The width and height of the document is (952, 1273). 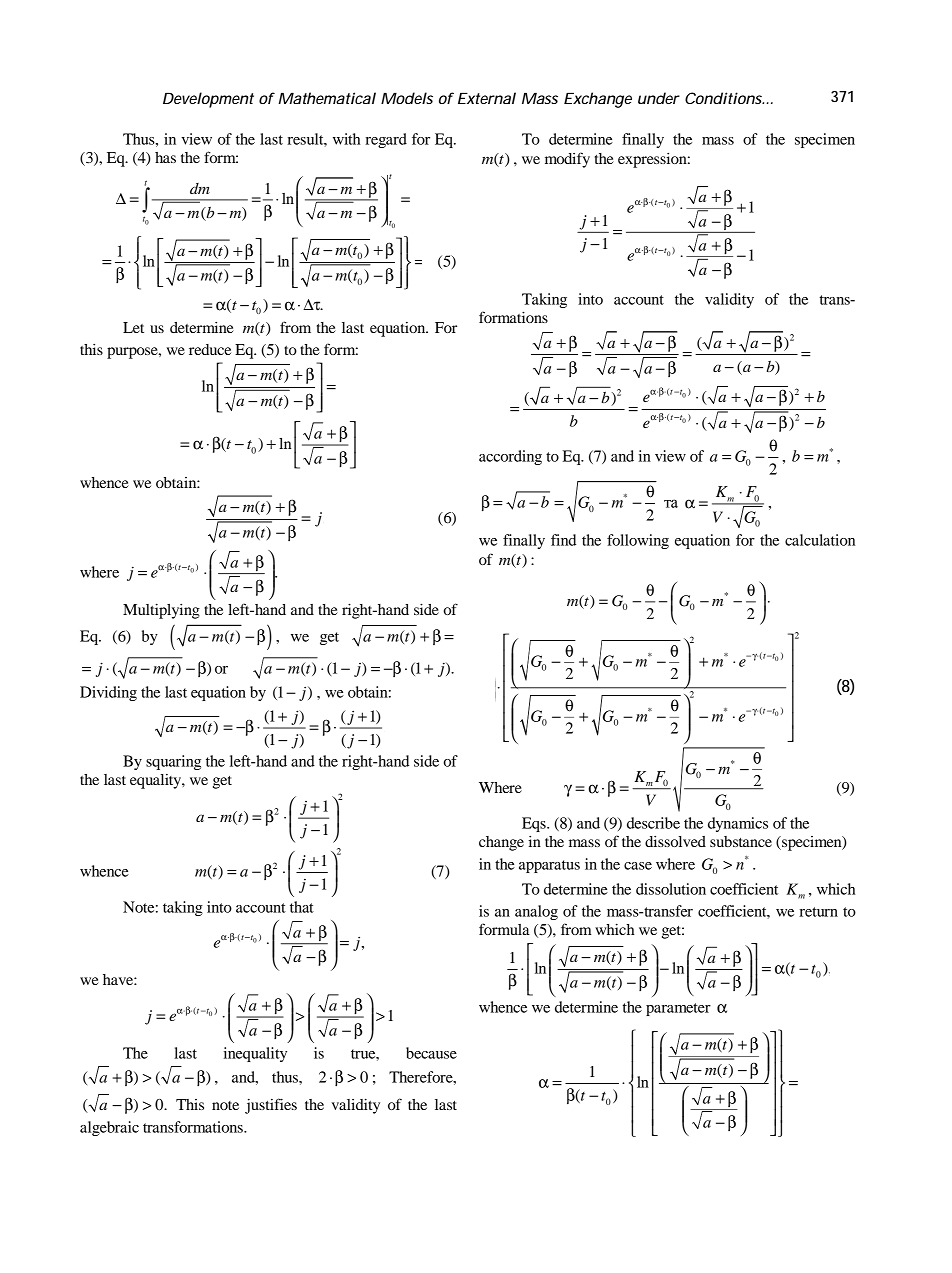 I want to click on find, so click(x=563, y=540).
